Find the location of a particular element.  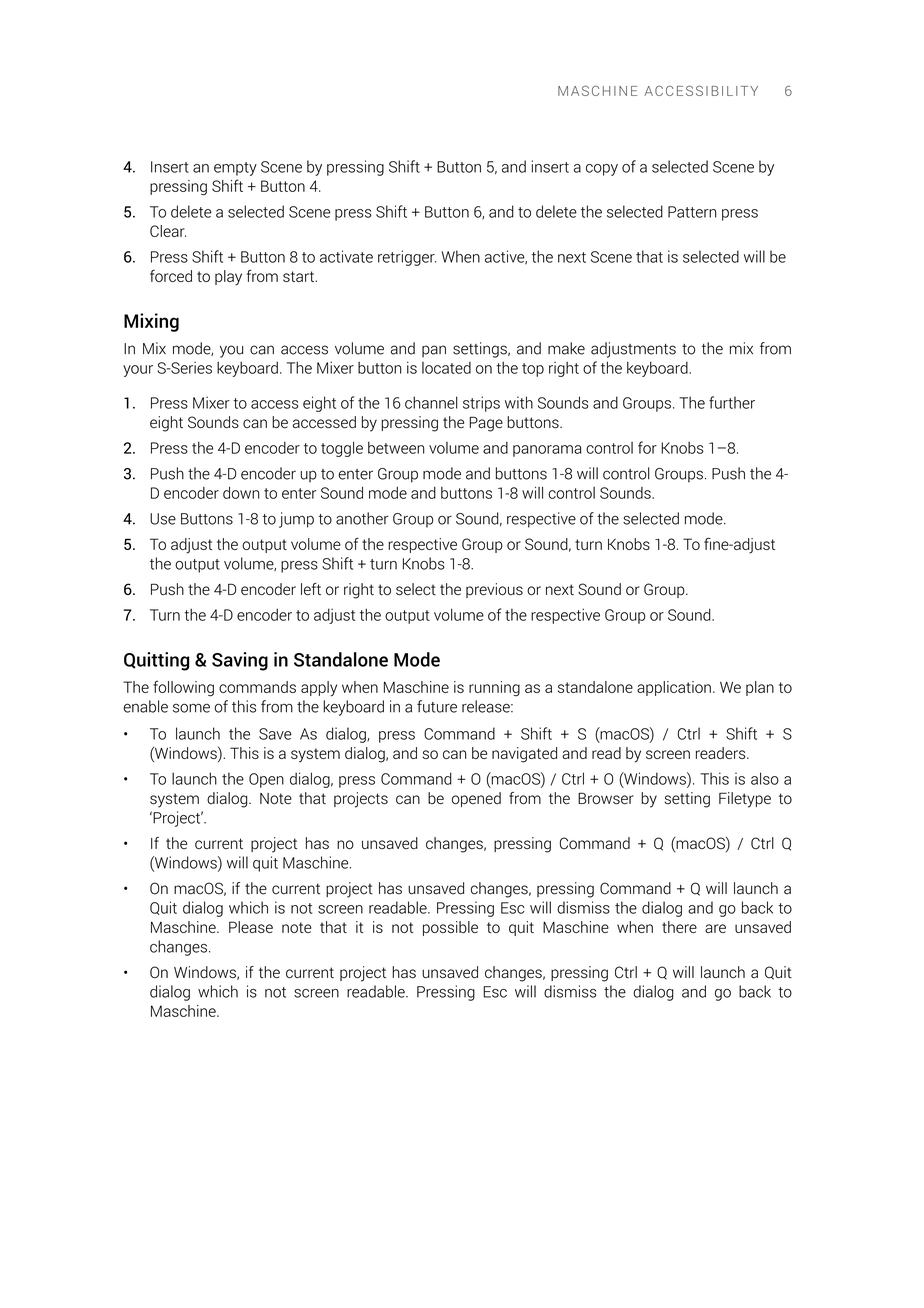

located is located at coordinates (446, 368).
